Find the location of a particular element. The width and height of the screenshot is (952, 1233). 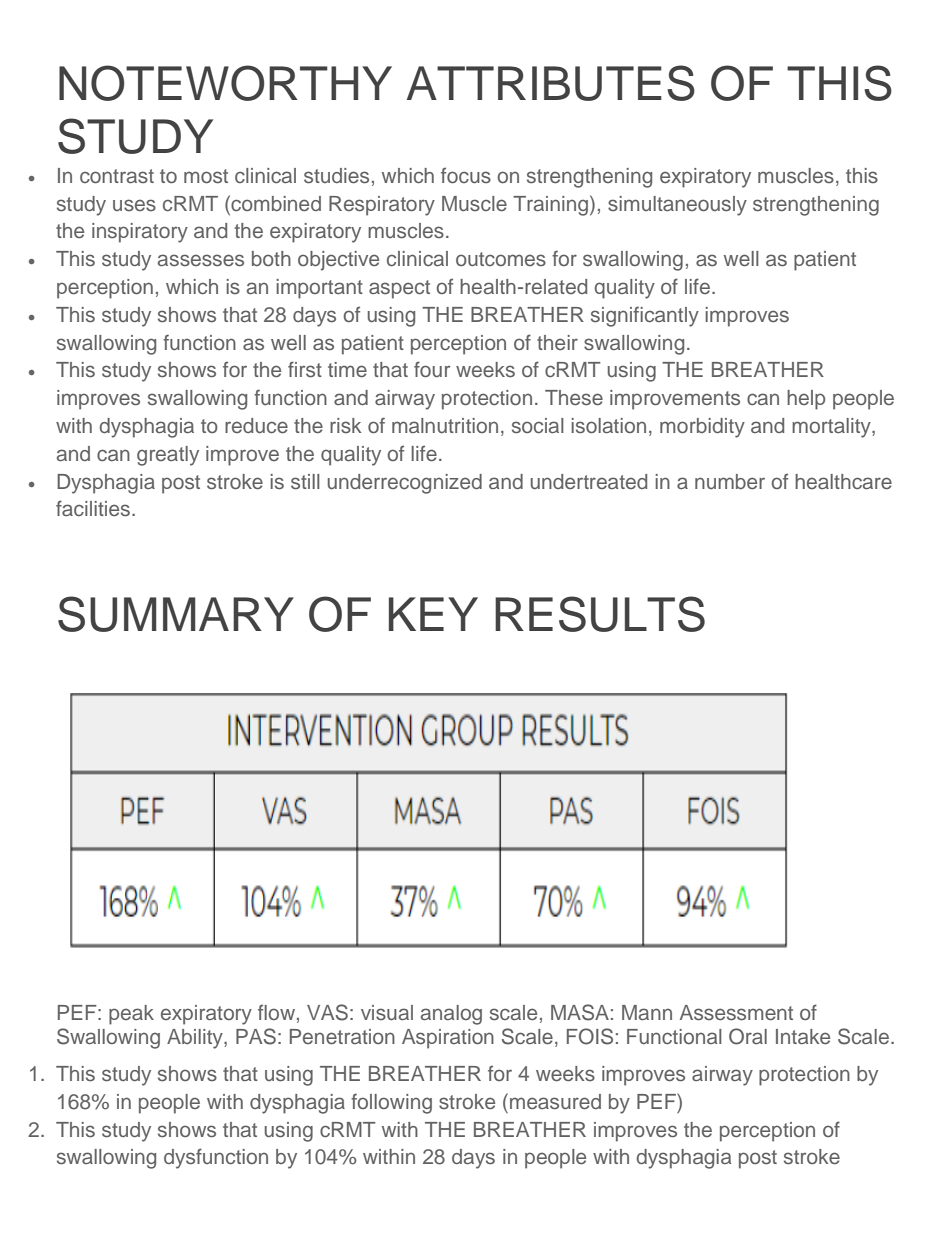

simultaneously is located at coordinates (677, 206).
